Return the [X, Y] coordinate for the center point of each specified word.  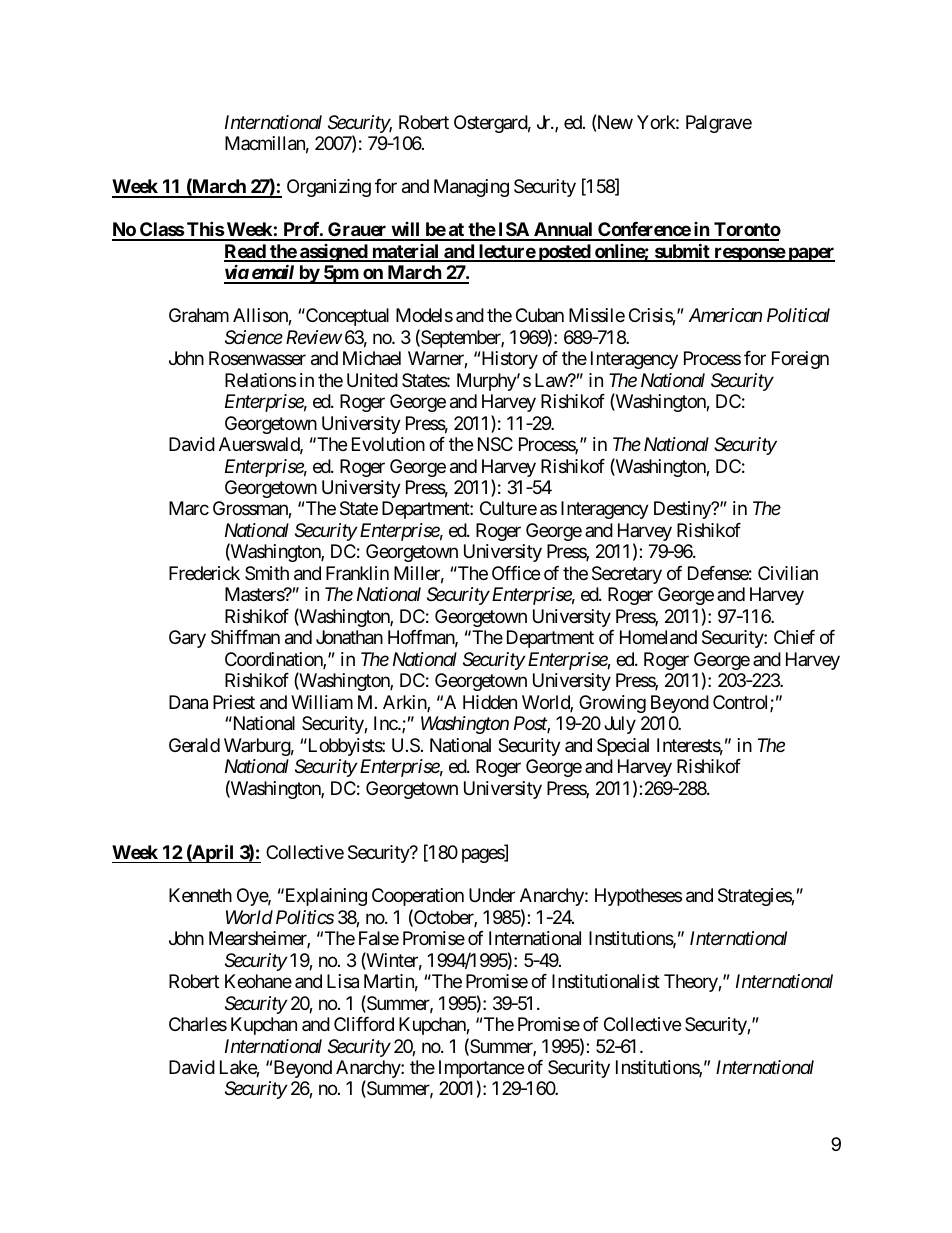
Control [742, 703]
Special [623, 747]
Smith [267, 573]
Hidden [490, 702]
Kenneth [200, 895]
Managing [471, 188]
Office [516, 573]
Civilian [788, 573]
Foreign [800, 360]
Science [254, 337]
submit [682, 252]
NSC [495, 444]
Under [492, 895]
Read [246, 252]
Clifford [364, 1024]
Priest [234, 702]
